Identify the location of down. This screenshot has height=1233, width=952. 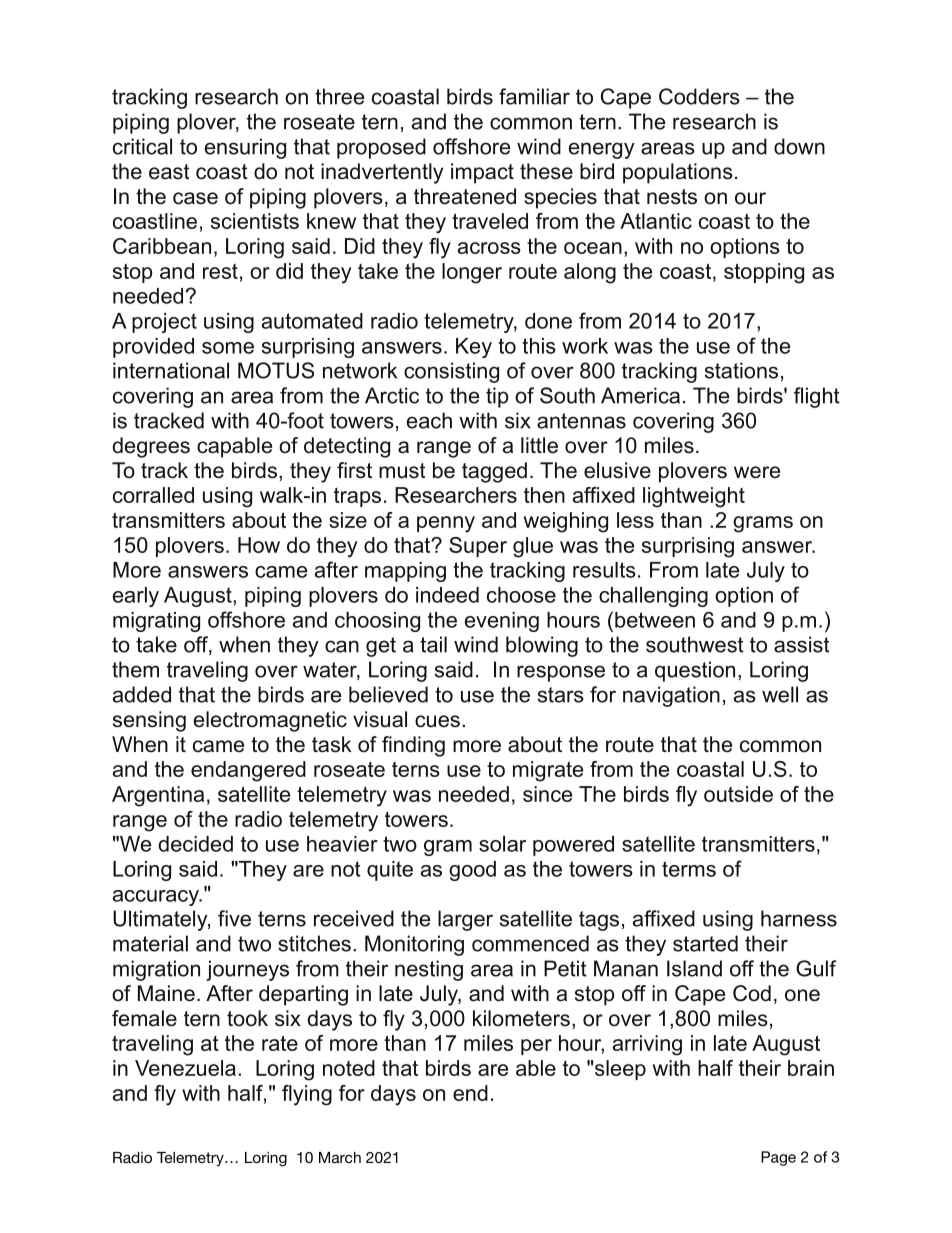
(799, 146).
